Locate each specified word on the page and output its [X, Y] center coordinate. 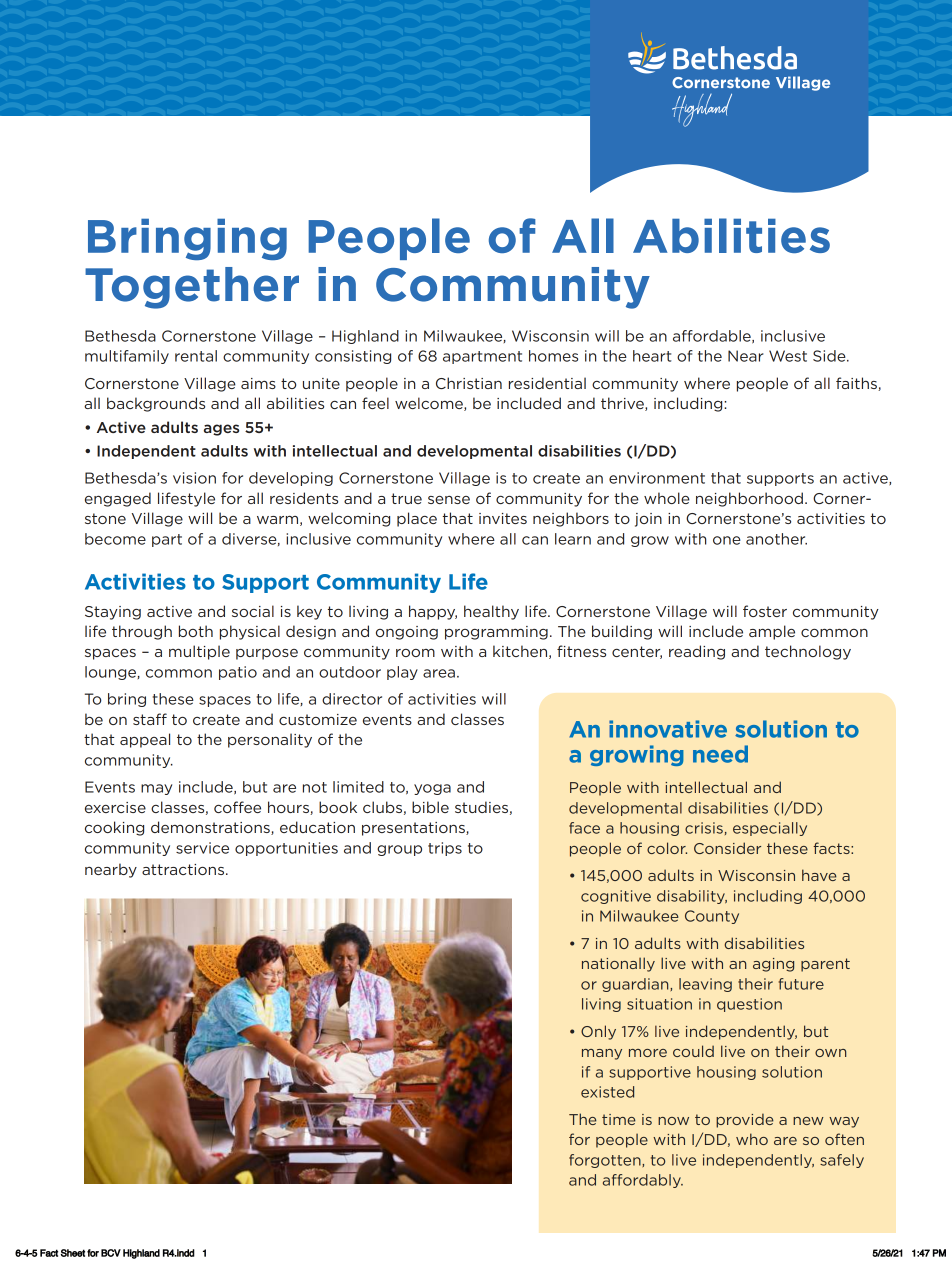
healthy [491, 612]
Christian [469, 383]
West [788, 356]
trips [445, 849]
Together [192, 288]
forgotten [606, 1161]
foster [765, 611]
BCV [111, 1253]
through [142, 632]
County [712, 917]
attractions [184, 869]
